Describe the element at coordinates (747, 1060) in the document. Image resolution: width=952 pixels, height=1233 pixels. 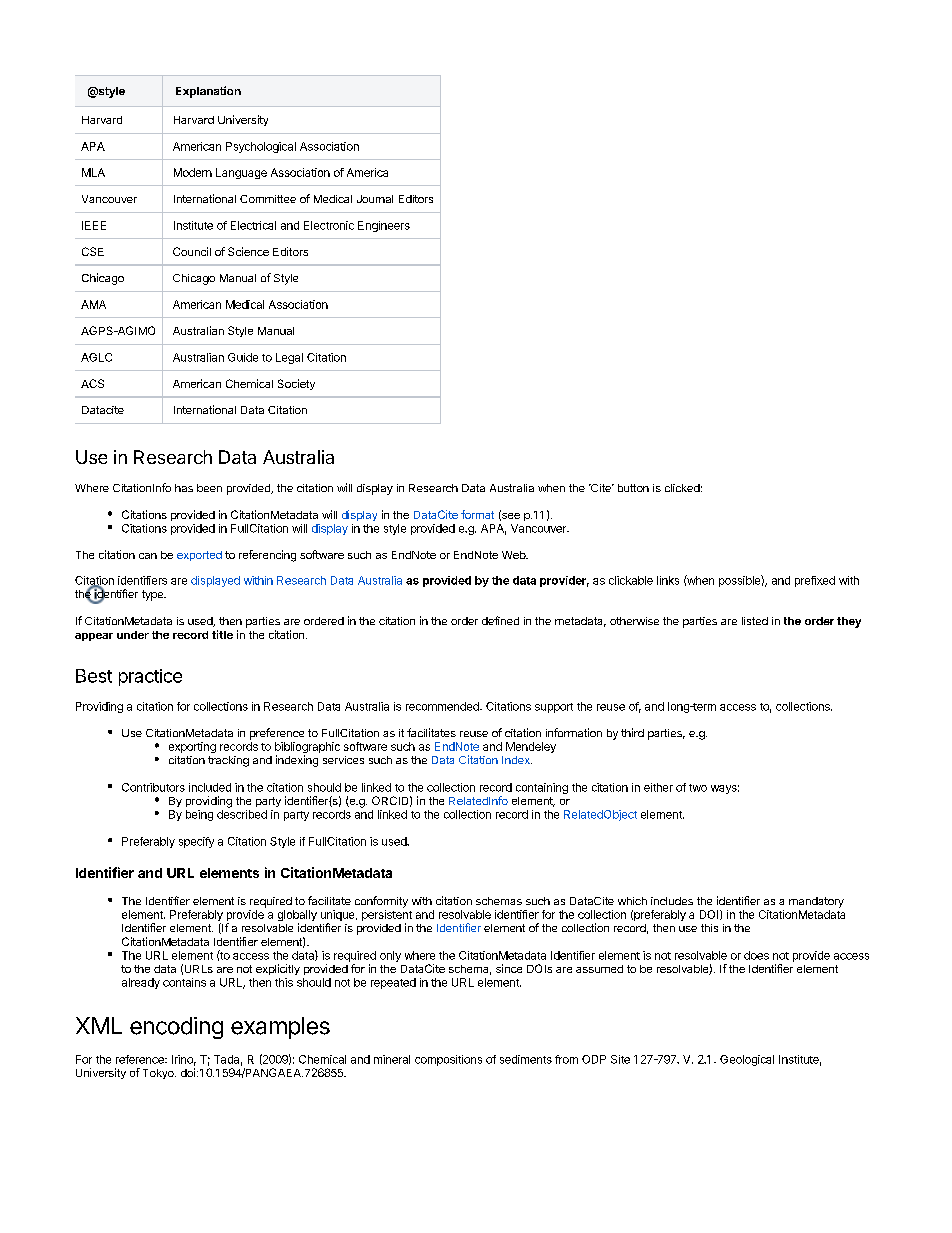
I see `Geological` at that location.
